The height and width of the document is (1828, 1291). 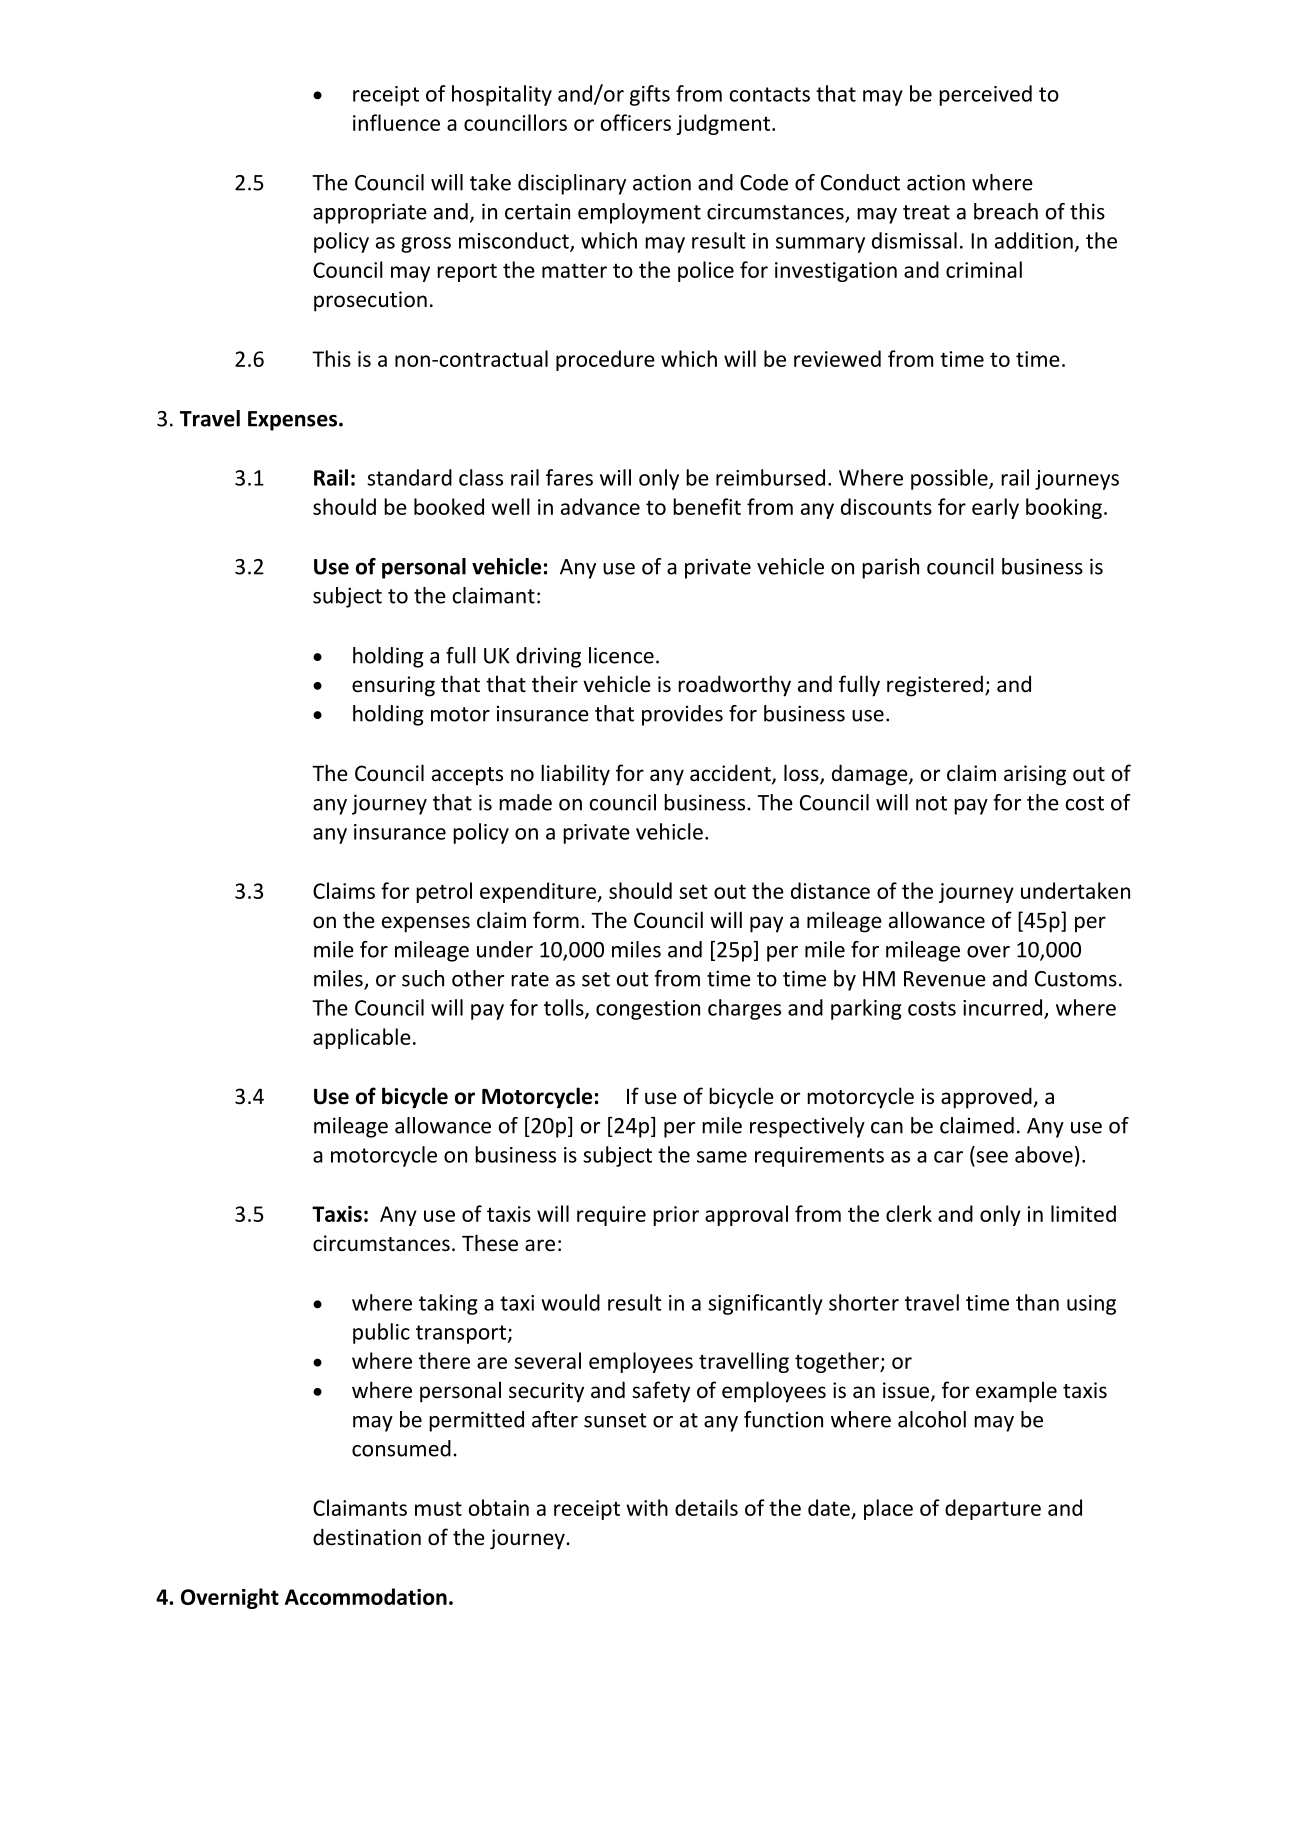 What do you see at coordinates (992, 1157) in the document?
I see `see` at bounding box center [992, 1157].
